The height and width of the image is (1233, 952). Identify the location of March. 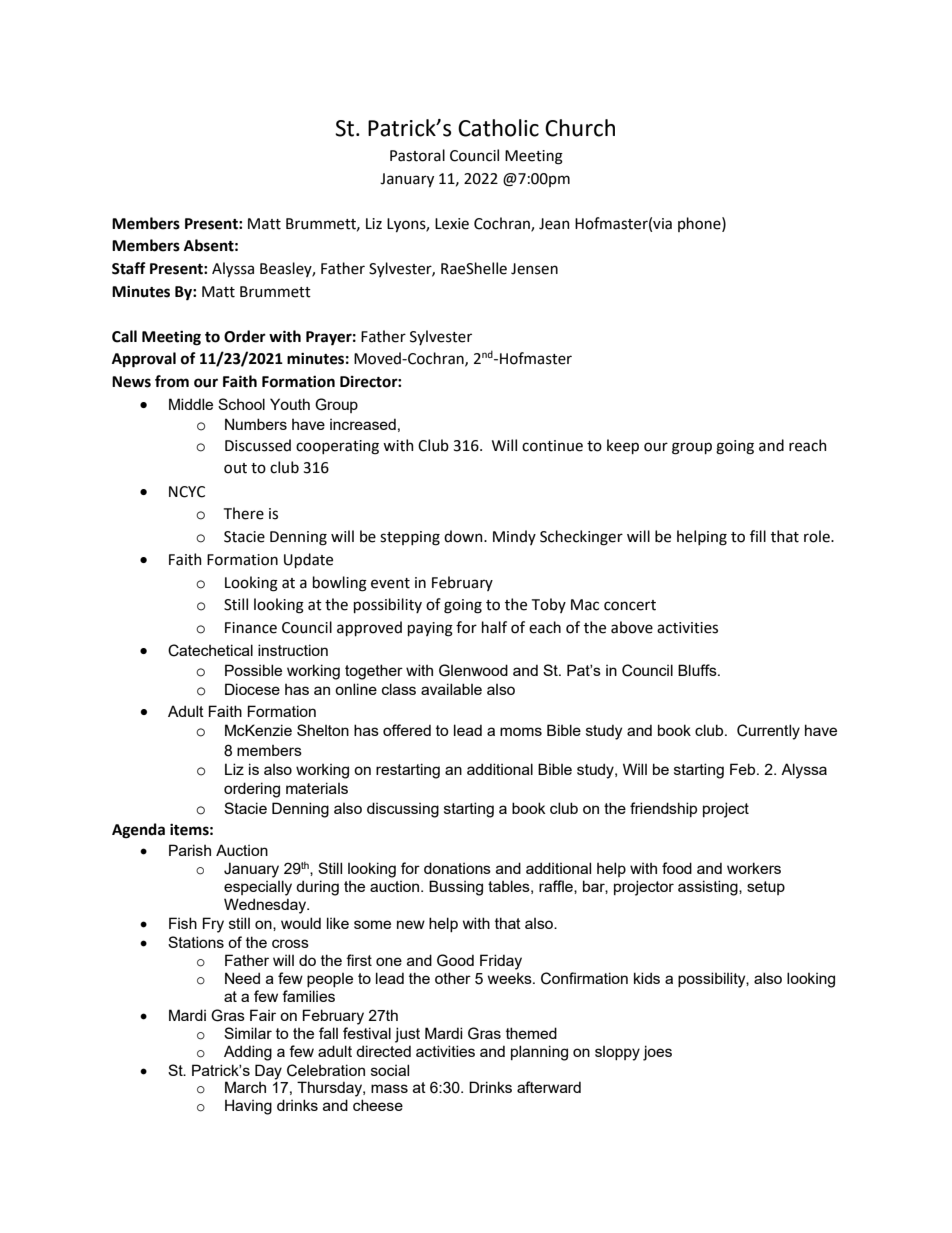
(245, 1087).
